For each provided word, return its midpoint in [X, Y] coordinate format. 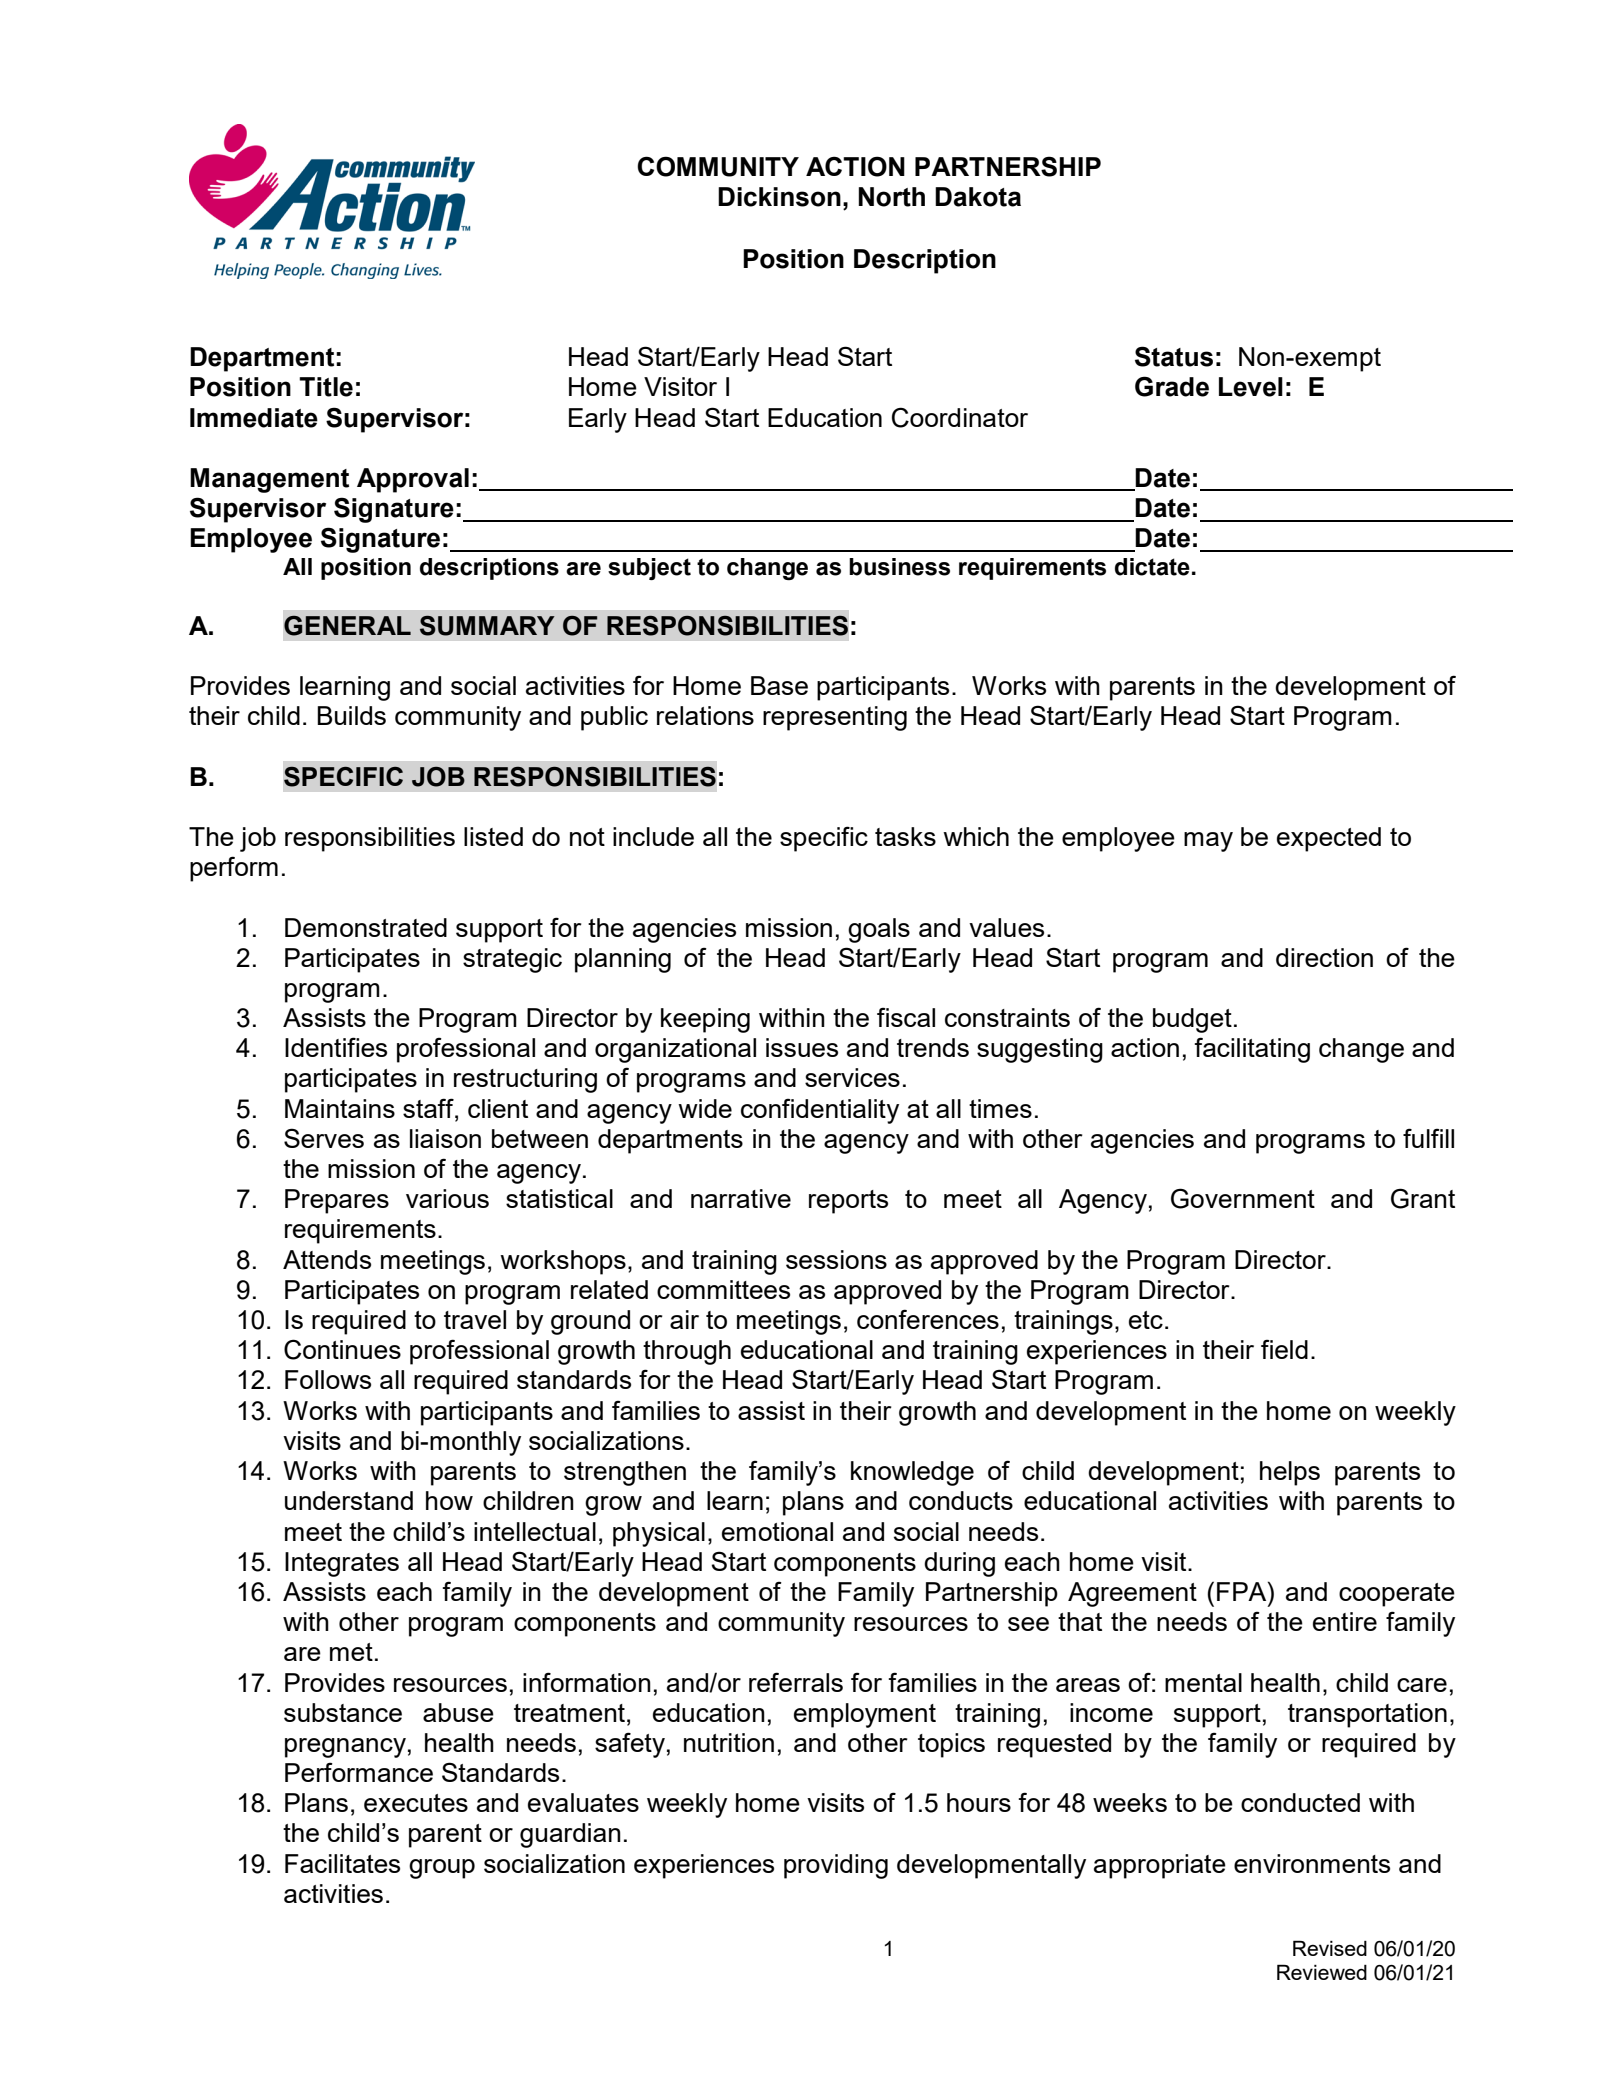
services [852, 1077]
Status [1174, 356]
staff [429, 1108]
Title [326, 387]
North [892, 197]
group [442, 1869]
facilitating [1252, 1050]
